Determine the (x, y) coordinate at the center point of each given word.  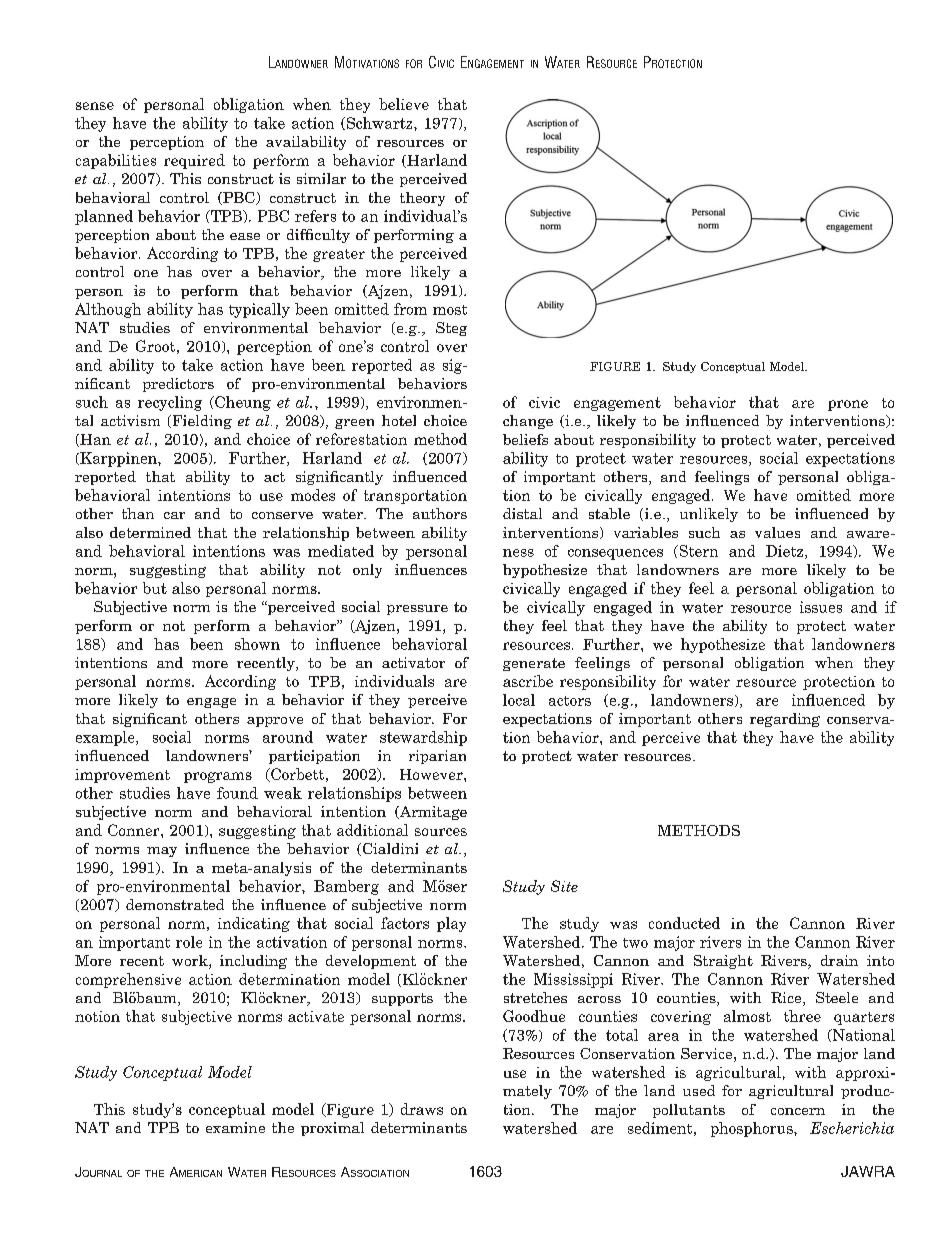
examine (235, 1127)
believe (404, 104)
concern (798, 1111)
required (194, 161)
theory (422, 199)
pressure (417, 610)
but (155, 588)
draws (422, 1109)
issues (821, 607)
